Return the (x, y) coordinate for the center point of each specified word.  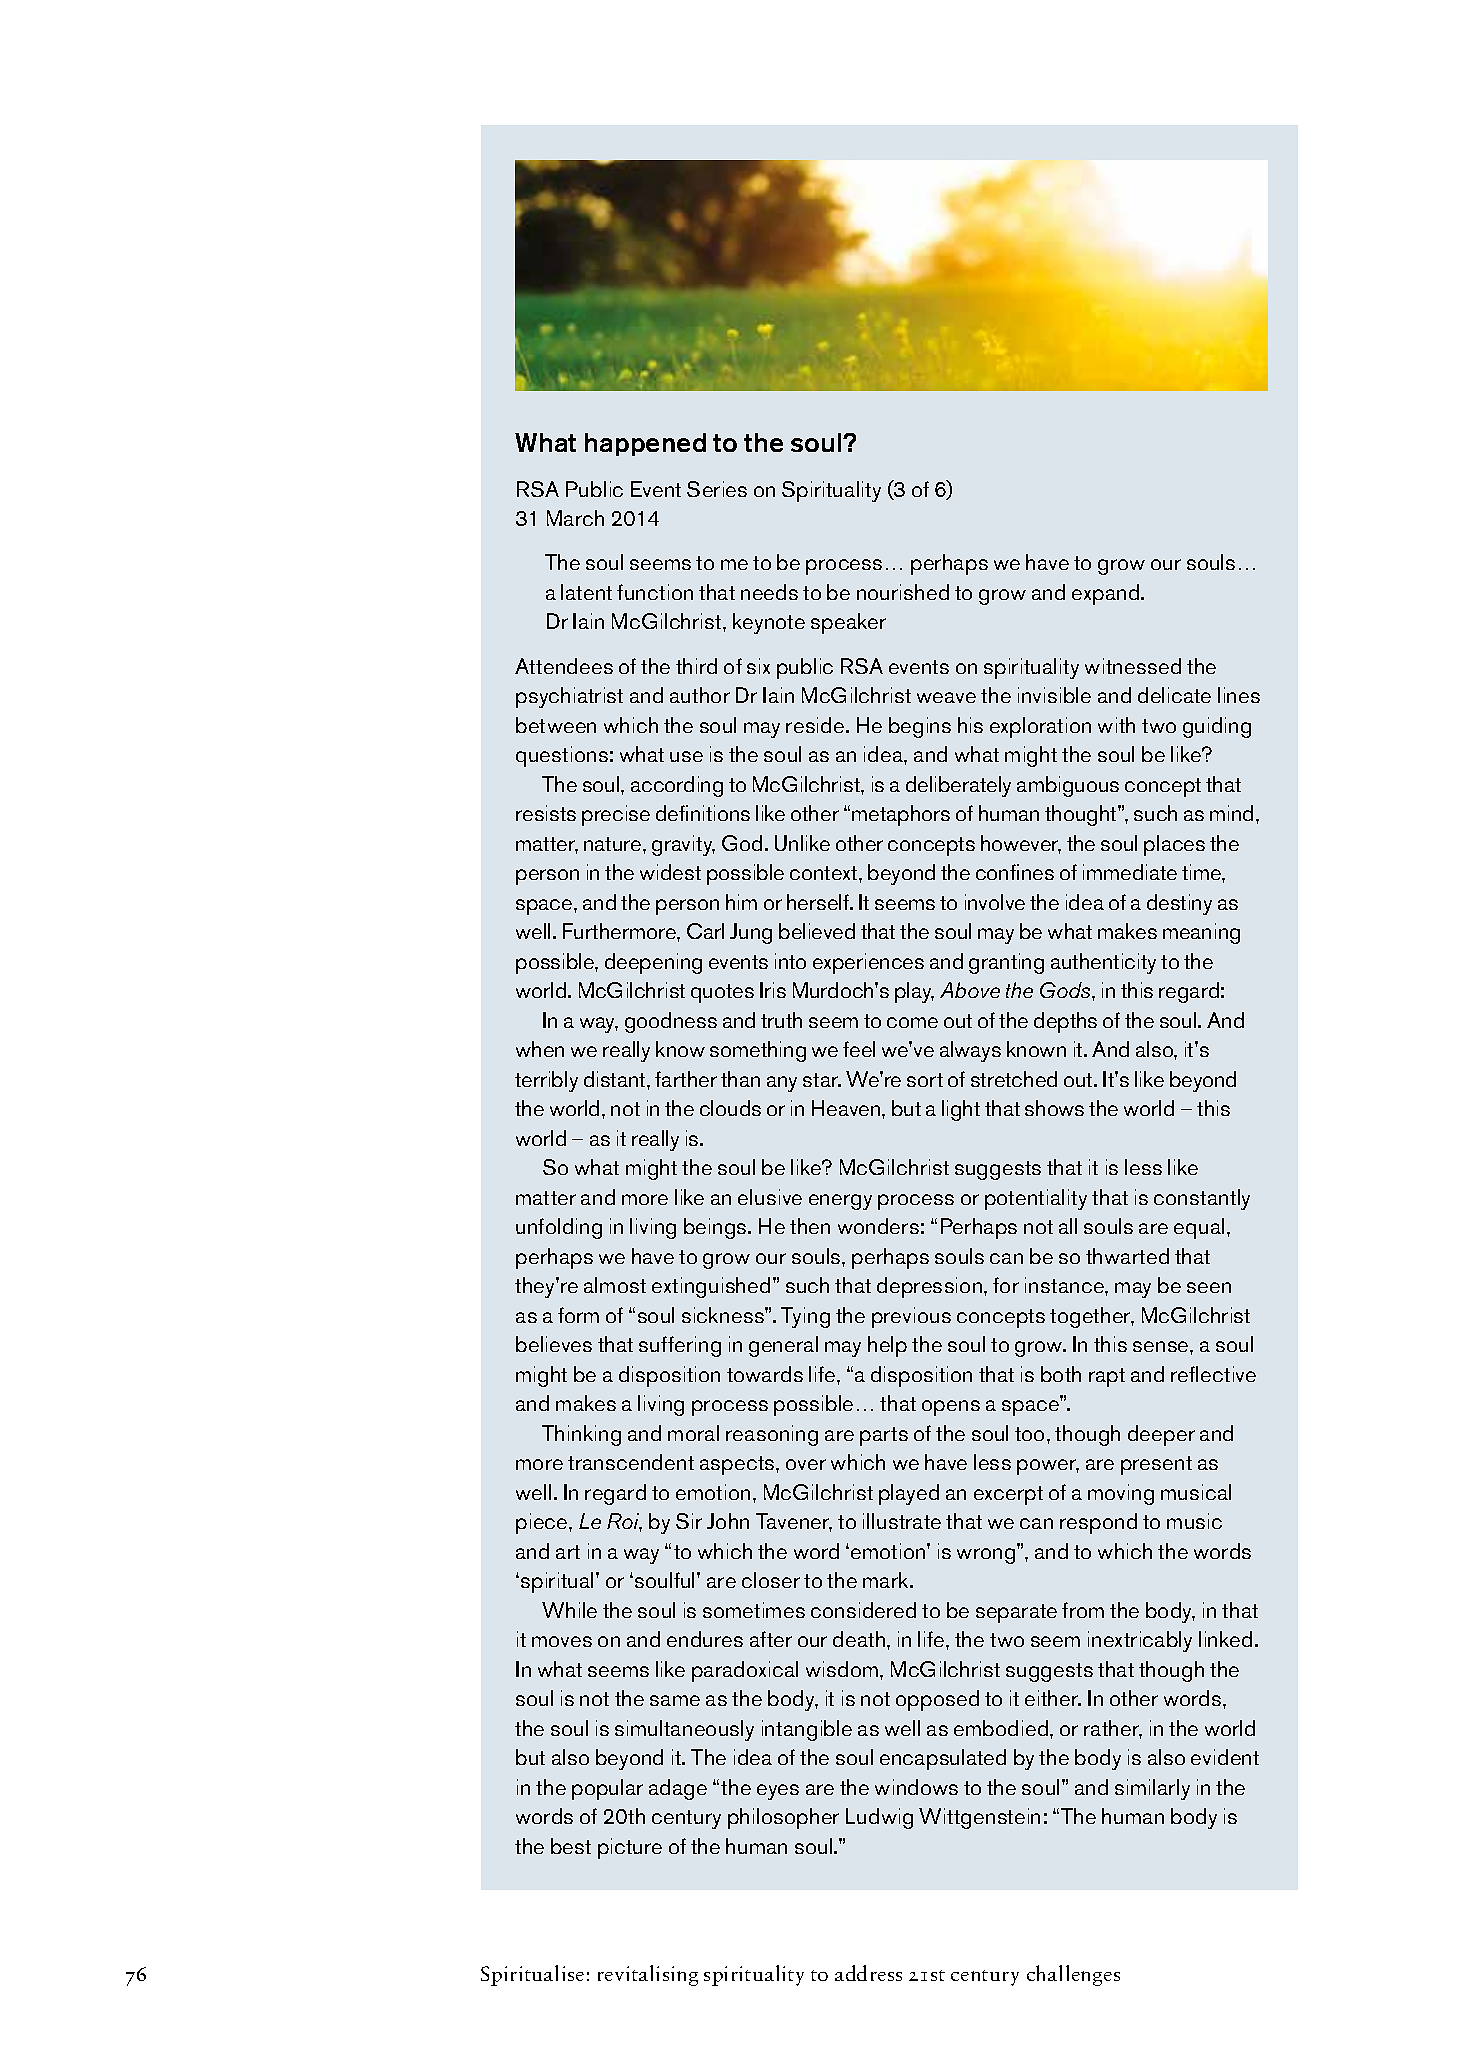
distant (616, 1079)
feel (859, 1049)
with (1116, 725)
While (569, 1610)
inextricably (1140, 1641)
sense (1162, 1346)
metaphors (901, 815)
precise (616, 815)
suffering (680, 1346)
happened (645, 444)
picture (630, 1848)
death (860, 1639)
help (887, 1346)
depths (1065, 1022)
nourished (903, 592)
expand (1107, 594)
